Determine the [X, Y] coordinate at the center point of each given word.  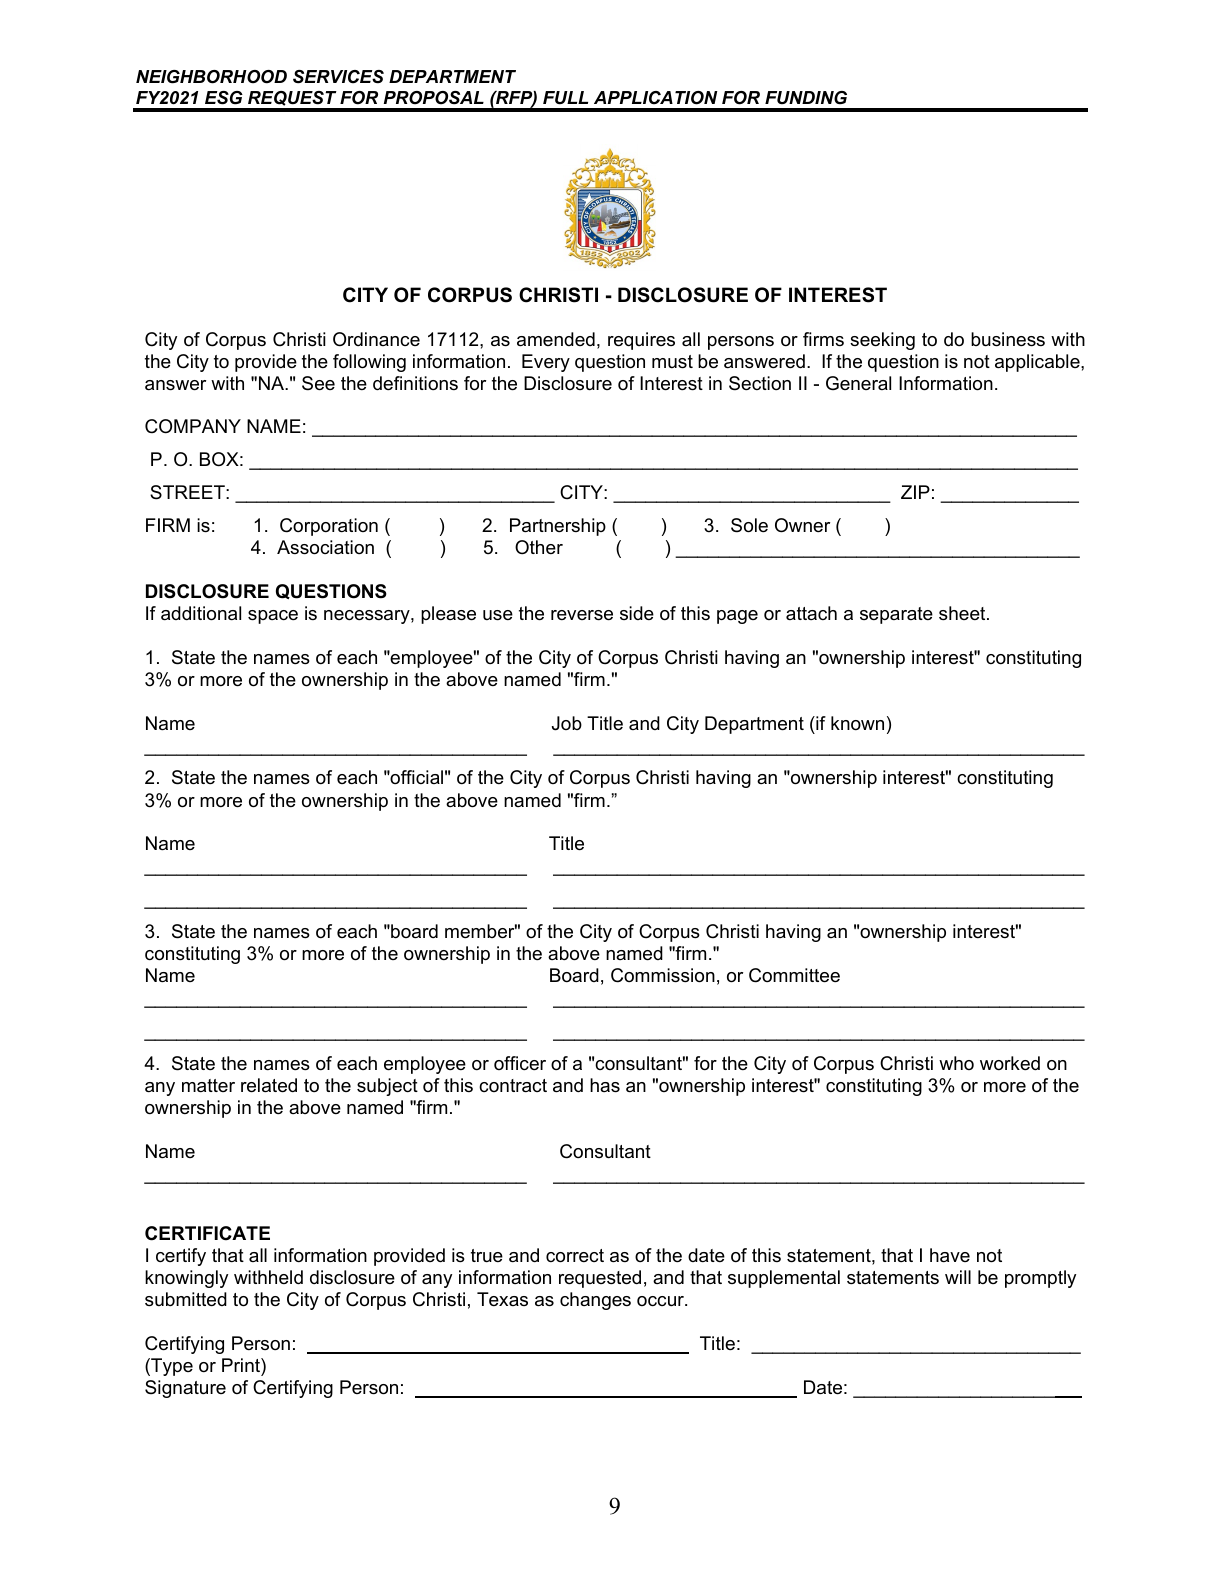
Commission [663, 975]
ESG [224, 98]
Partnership [558, 527]
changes [595, 1301]
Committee [794, 975]
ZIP [915, 492]
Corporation [329, 527]
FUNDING [806, 97]
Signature [185, 1389]
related [269, 1085]
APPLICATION [655, 98]
